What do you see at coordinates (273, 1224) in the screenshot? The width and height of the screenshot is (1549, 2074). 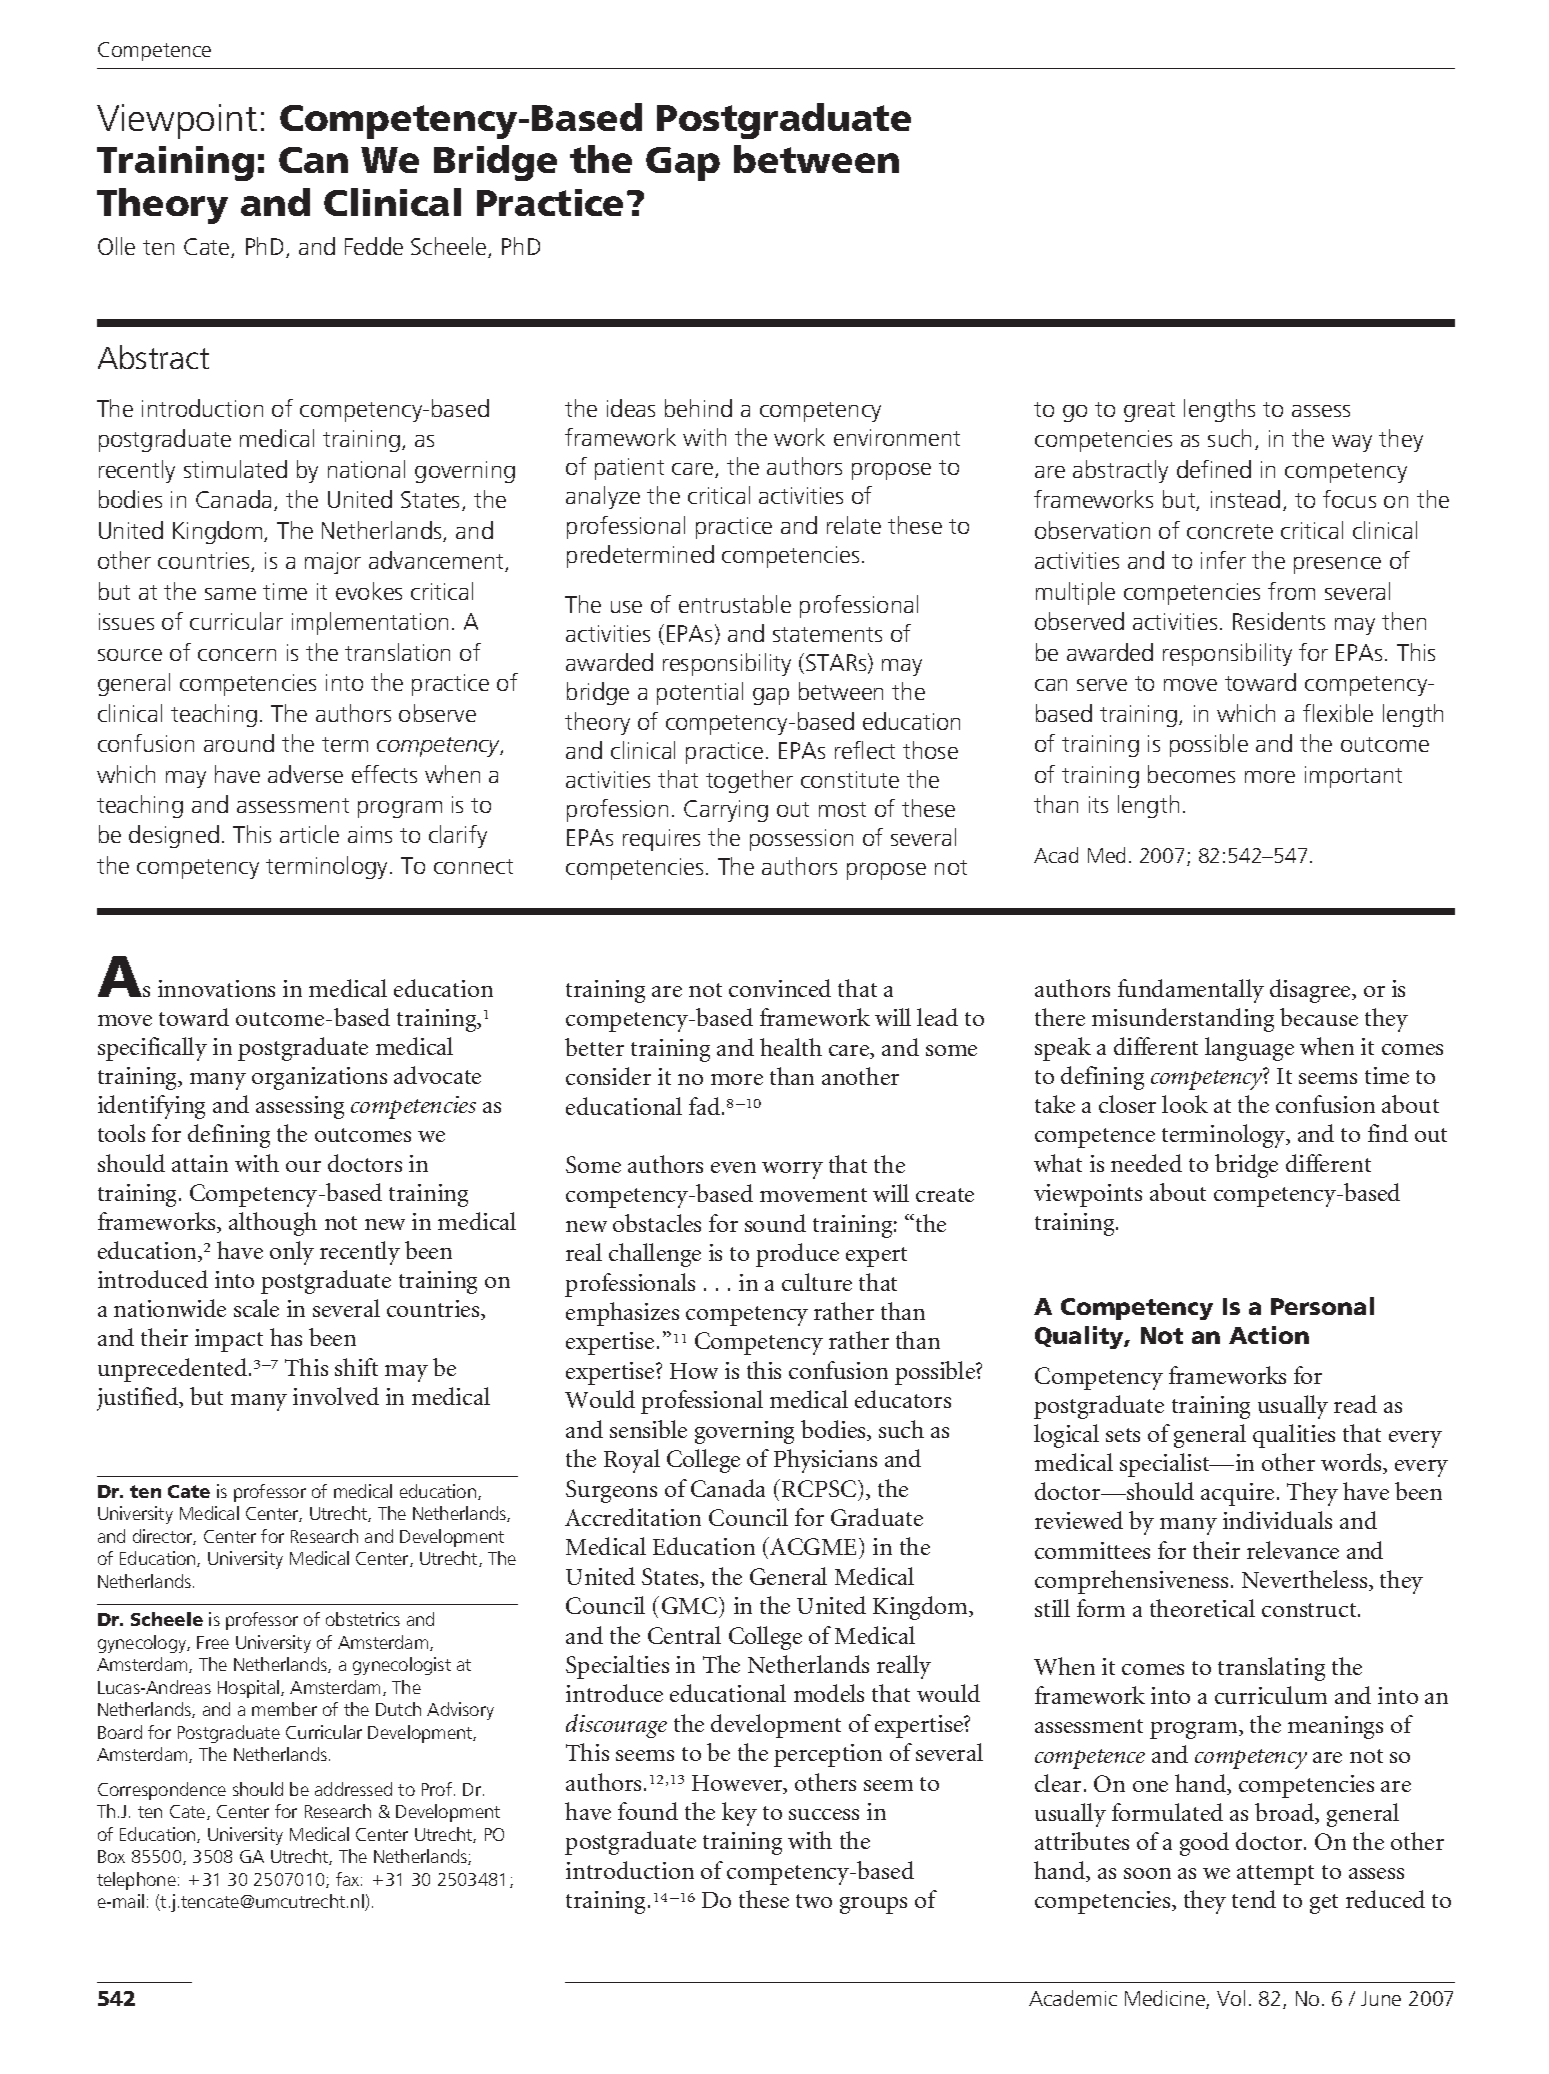 I see `although` at bounding box center [273, 1224].
